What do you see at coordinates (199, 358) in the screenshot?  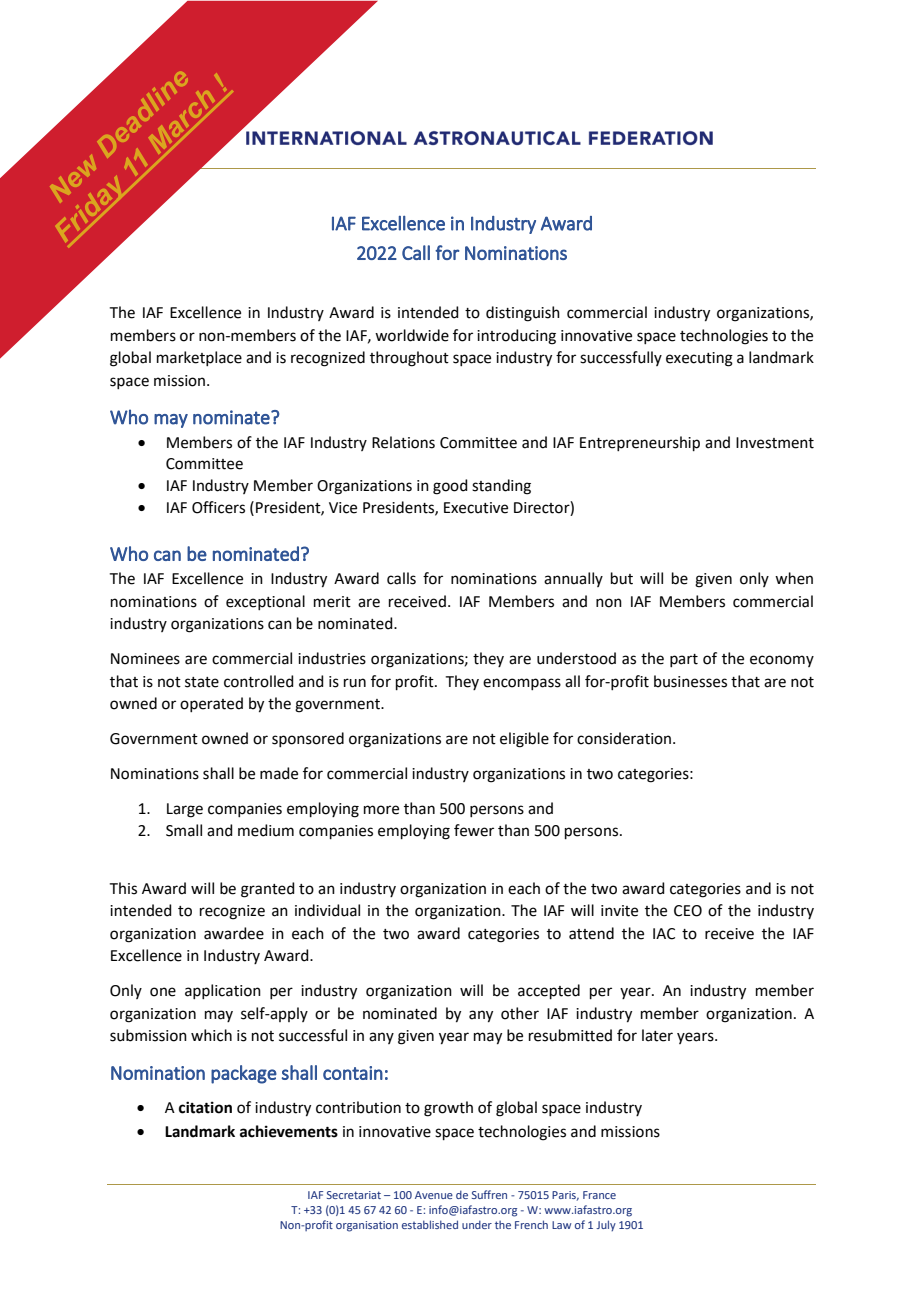 I see `marketplace` at bounding box center [199, 358].
